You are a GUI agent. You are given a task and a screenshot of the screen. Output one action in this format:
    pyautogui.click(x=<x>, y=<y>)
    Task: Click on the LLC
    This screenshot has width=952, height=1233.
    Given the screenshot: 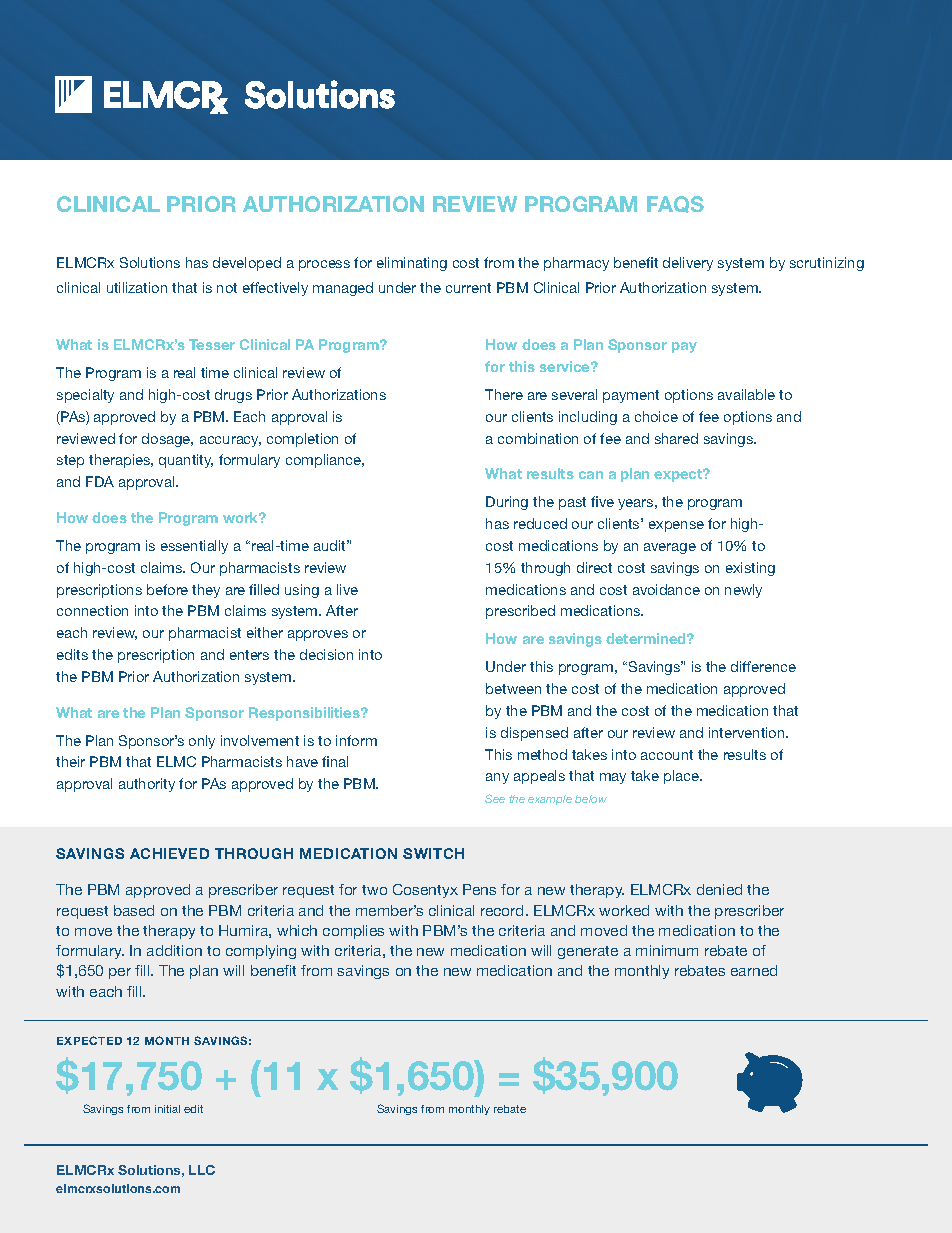 What is the action you would take?
    pyautogui.click(x=202, y=1170)
